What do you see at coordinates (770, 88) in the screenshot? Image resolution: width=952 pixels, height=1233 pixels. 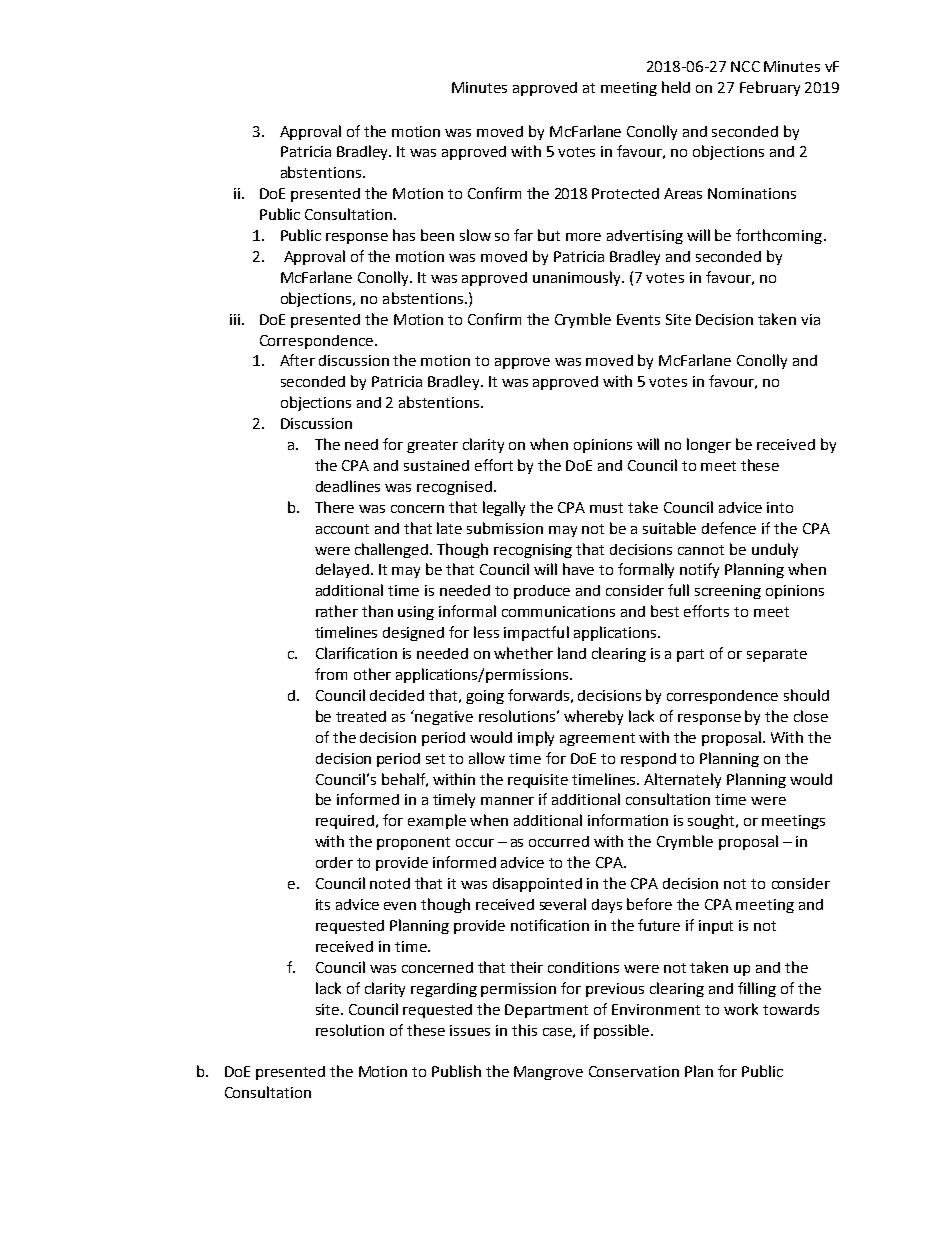 I see `February` at bounding box center [770, 88].
